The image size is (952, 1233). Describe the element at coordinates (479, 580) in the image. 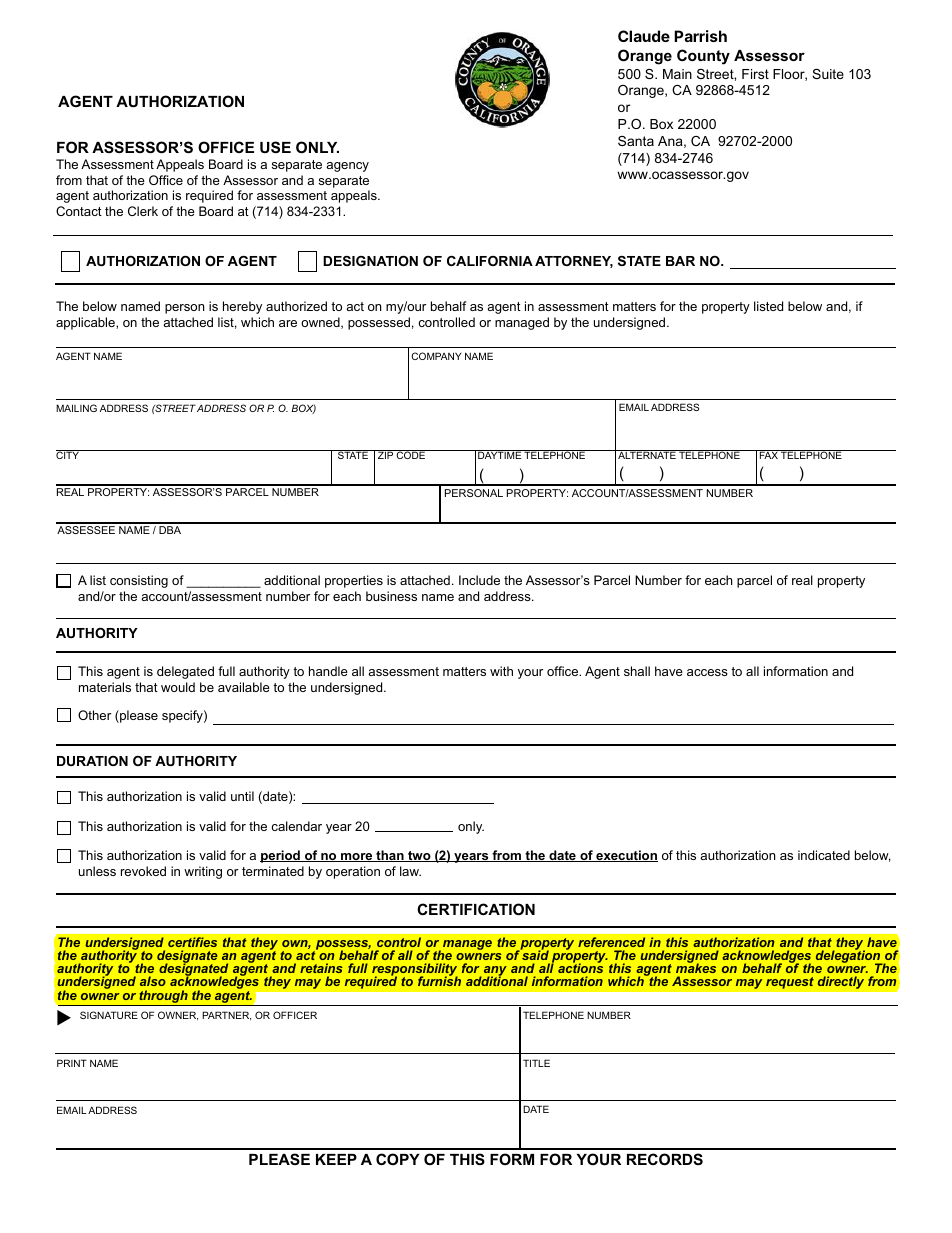

I see `Include` at that location.
